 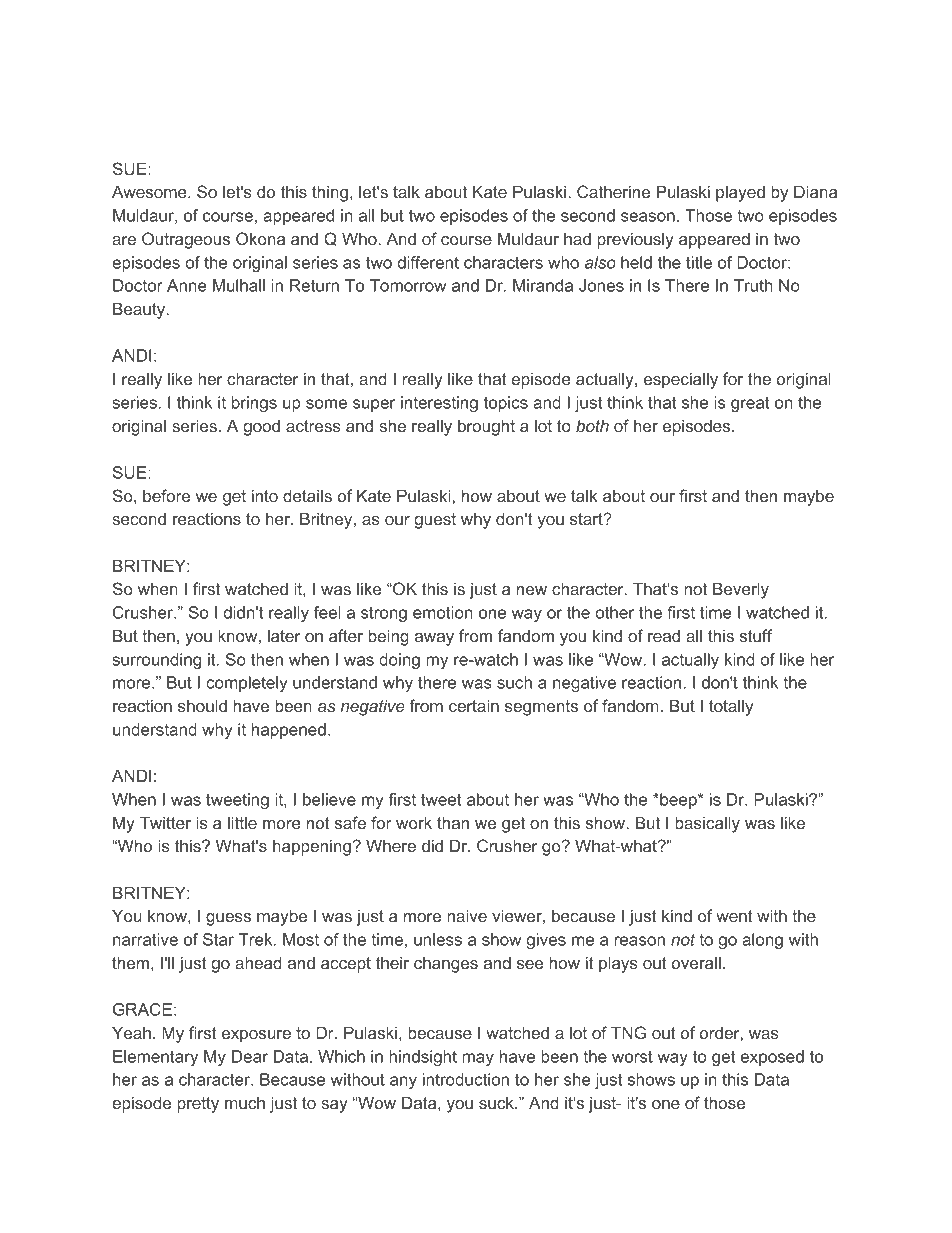 What do you see at coordinates (156, 661) in the document?
I see `surrounding` at bounding box center [156, 661].
